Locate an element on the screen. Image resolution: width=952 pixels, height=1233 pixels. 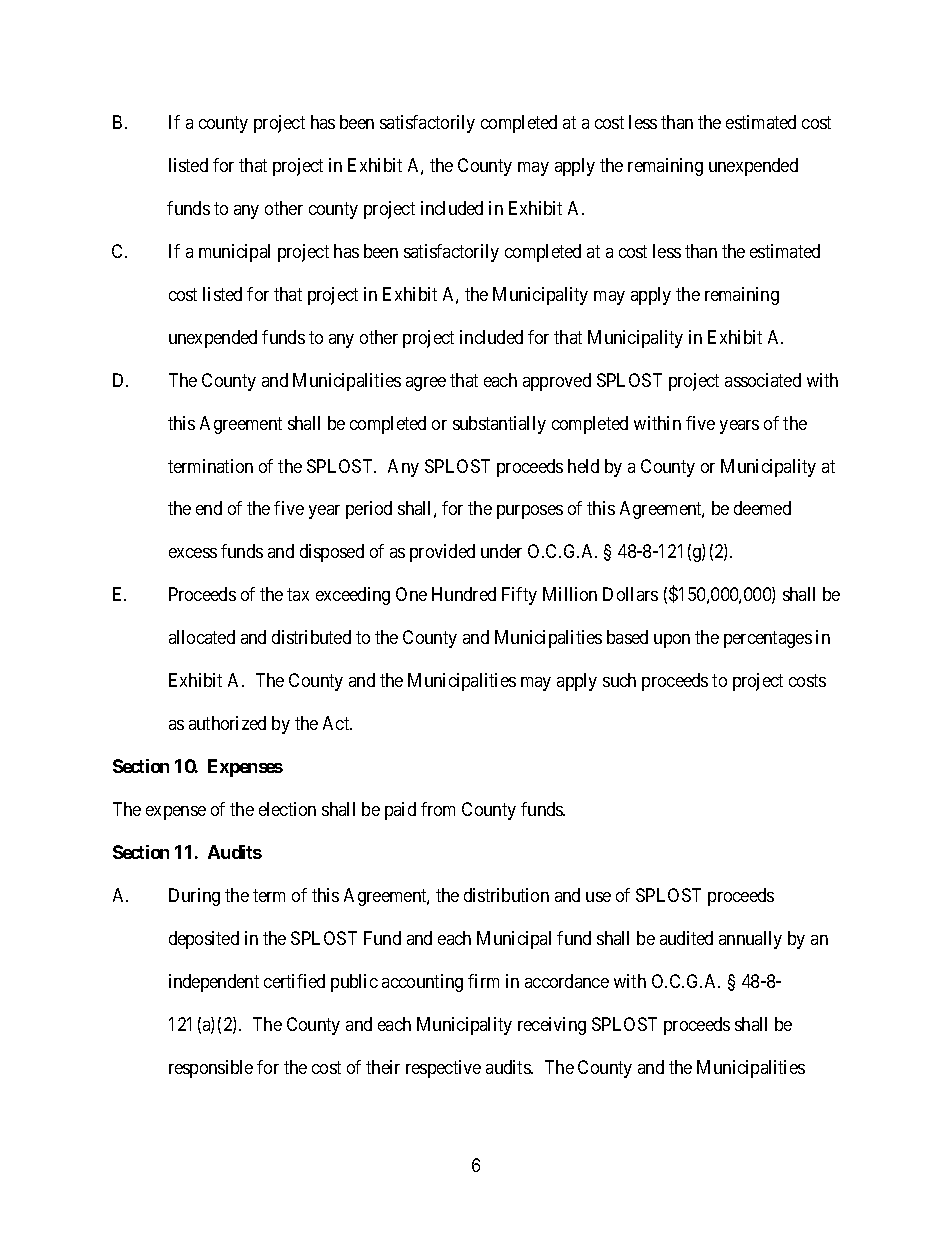
period is located at coordinates (369, 510).
